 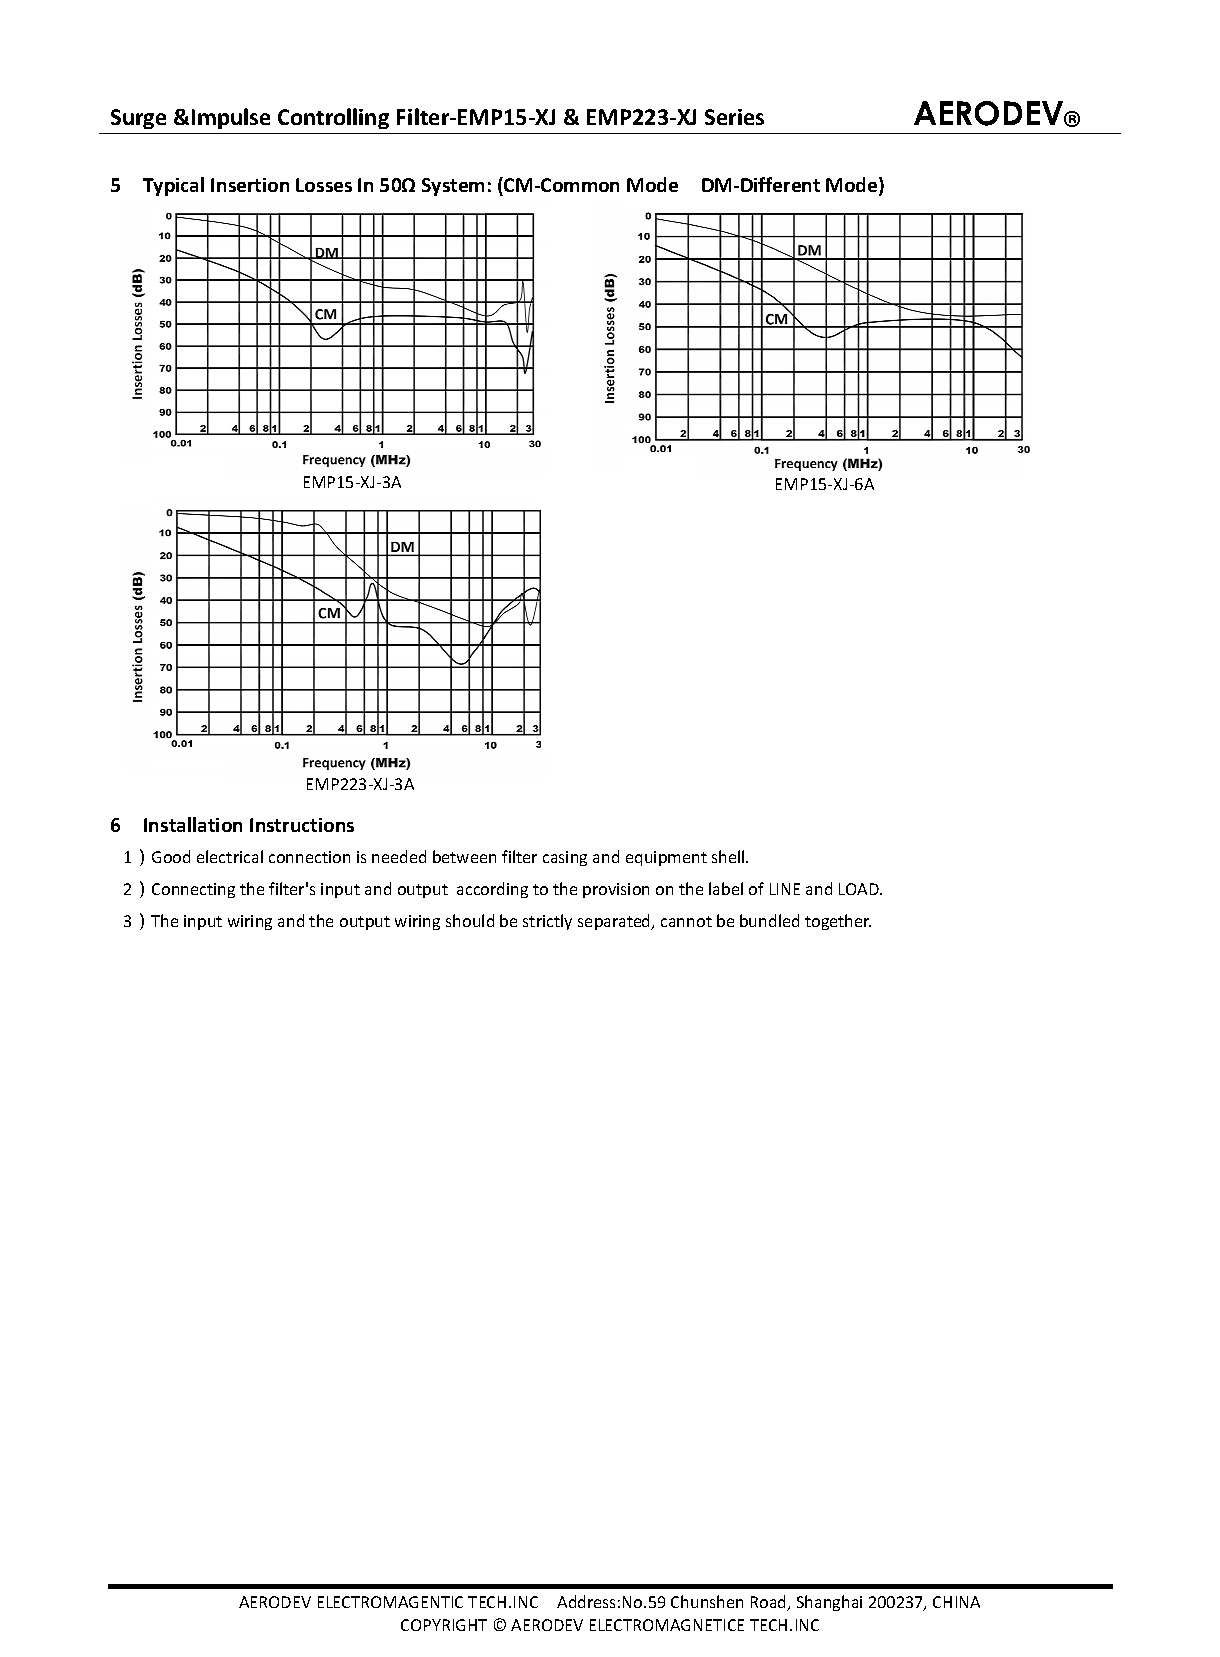 What do you see at coordinates (565, 858) in the document?
I see `casing` at bounding box center [565, 858].
